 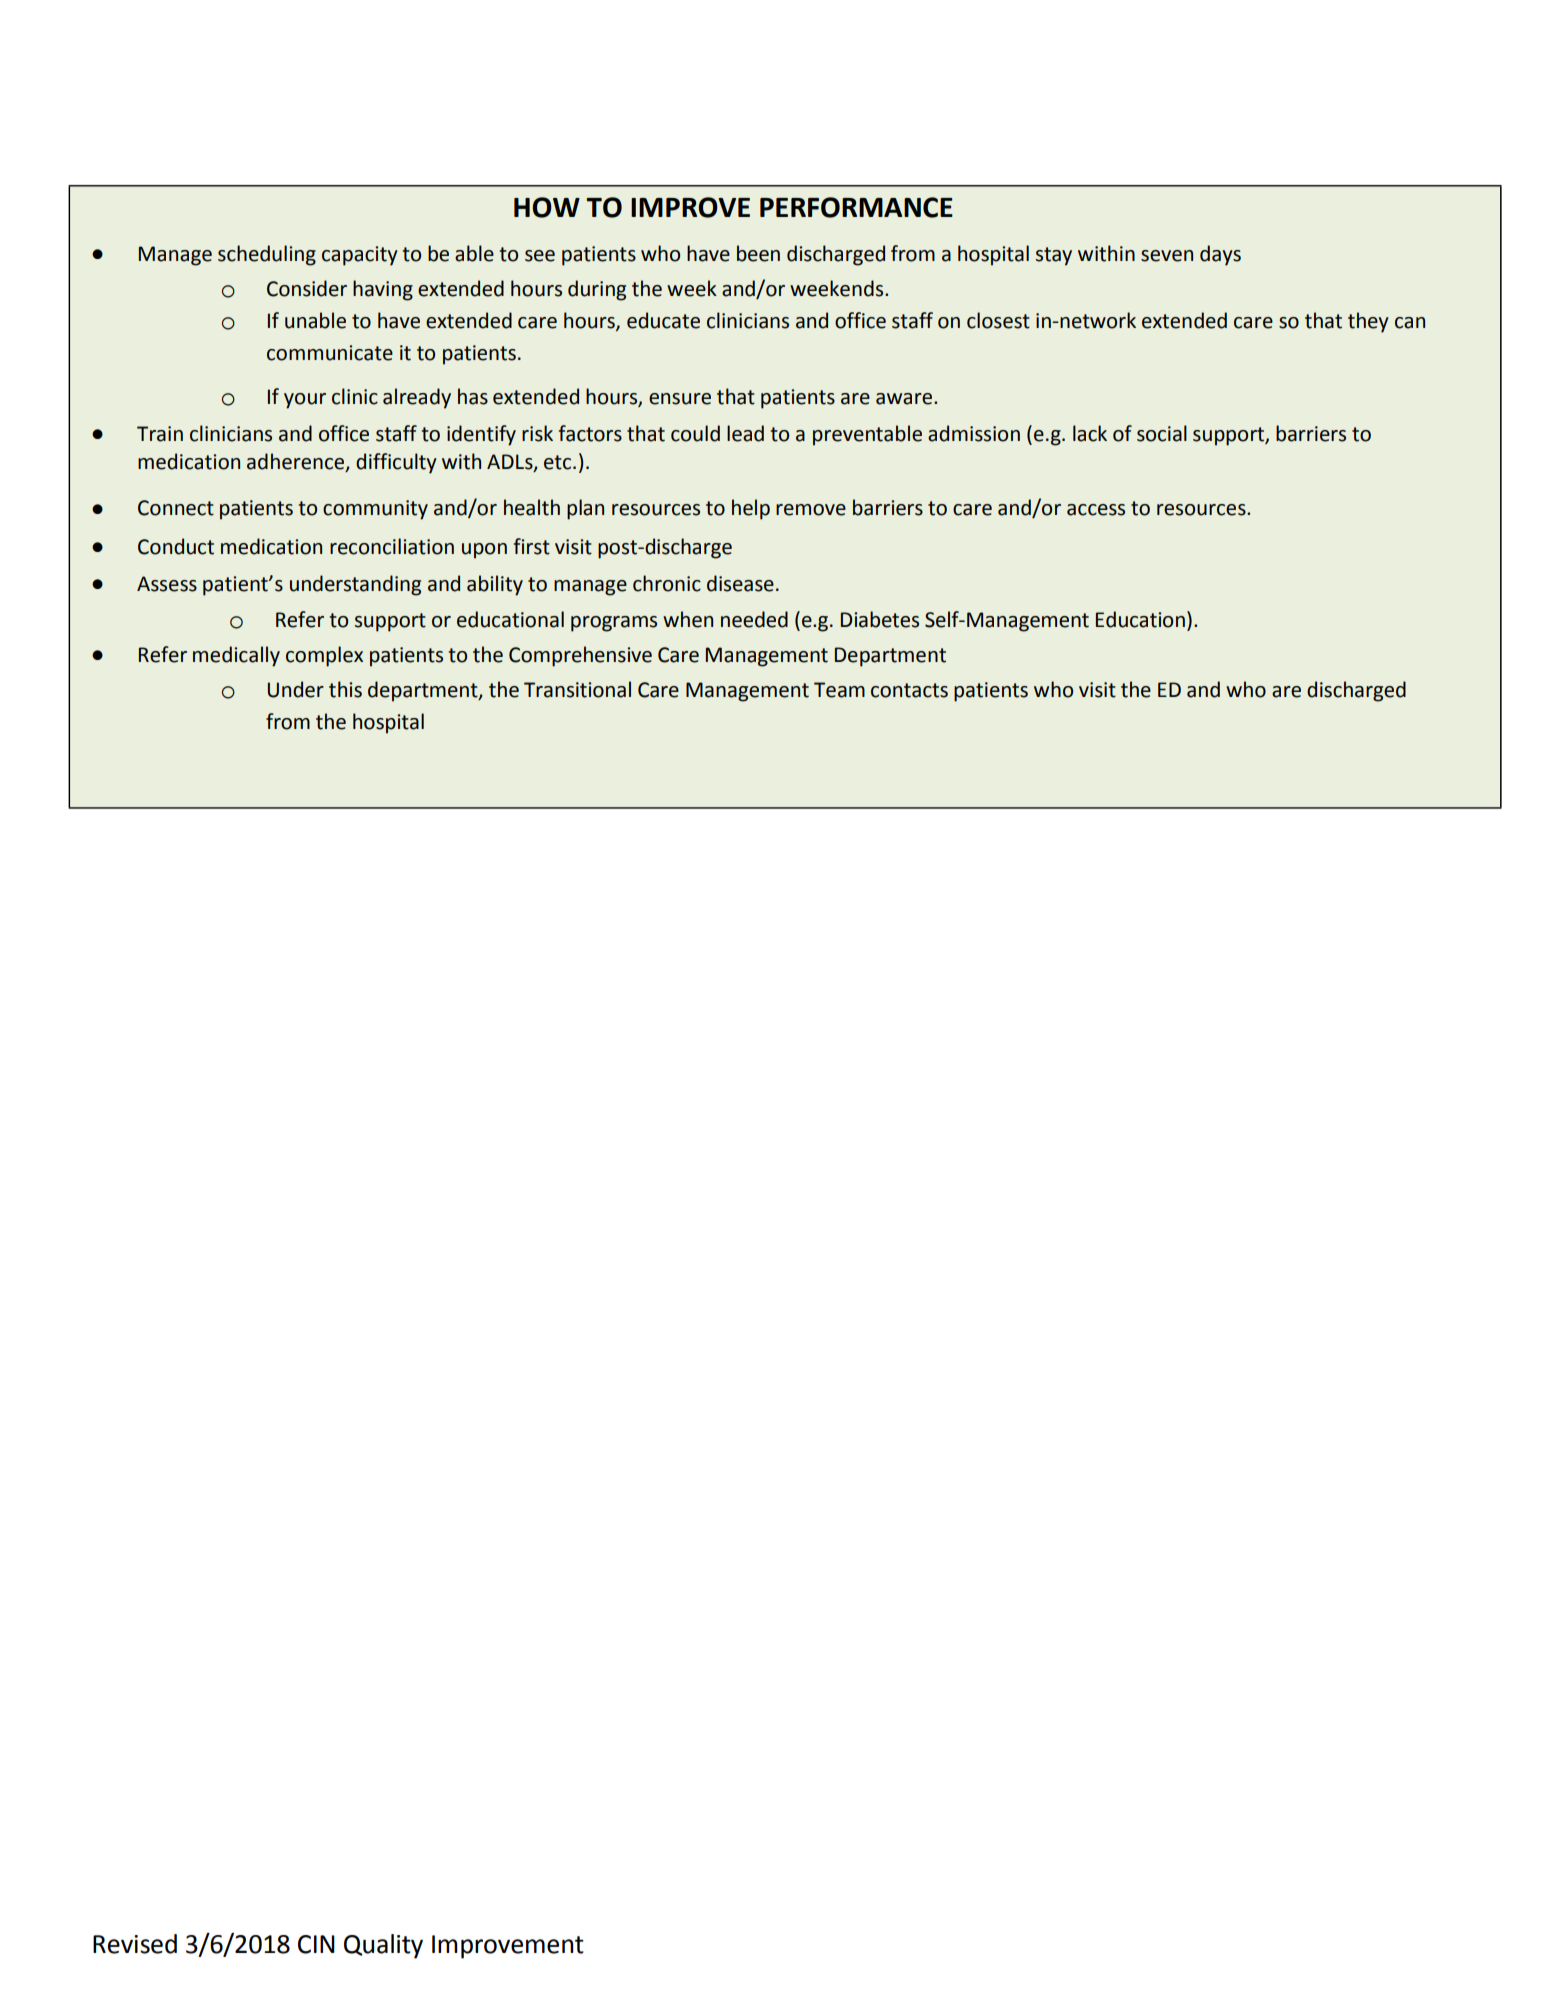 I want to click on Revised, so click(x=135, y=1944).
